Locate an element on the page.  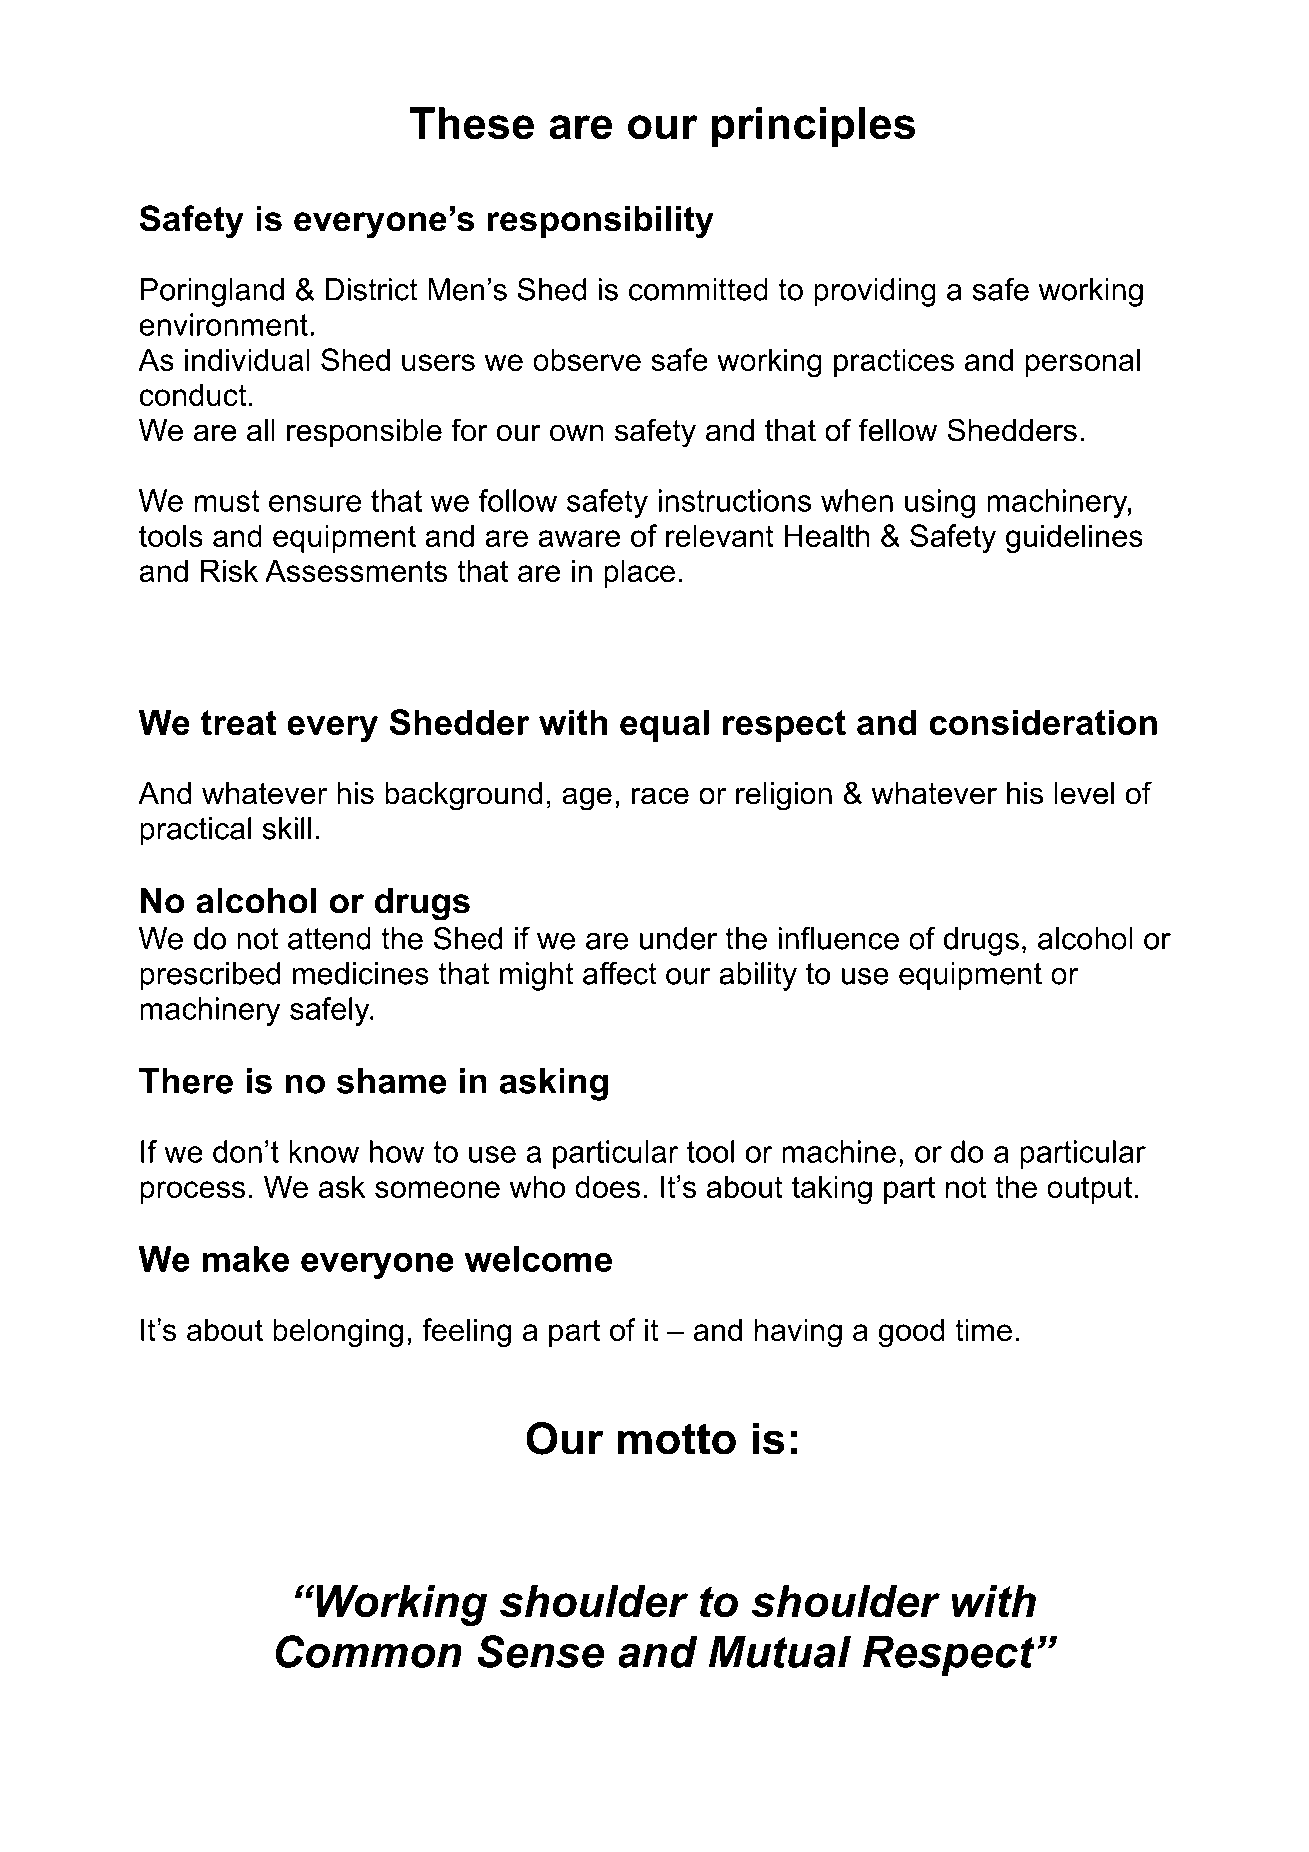
responsibility is located at coordinates (601, 222).
